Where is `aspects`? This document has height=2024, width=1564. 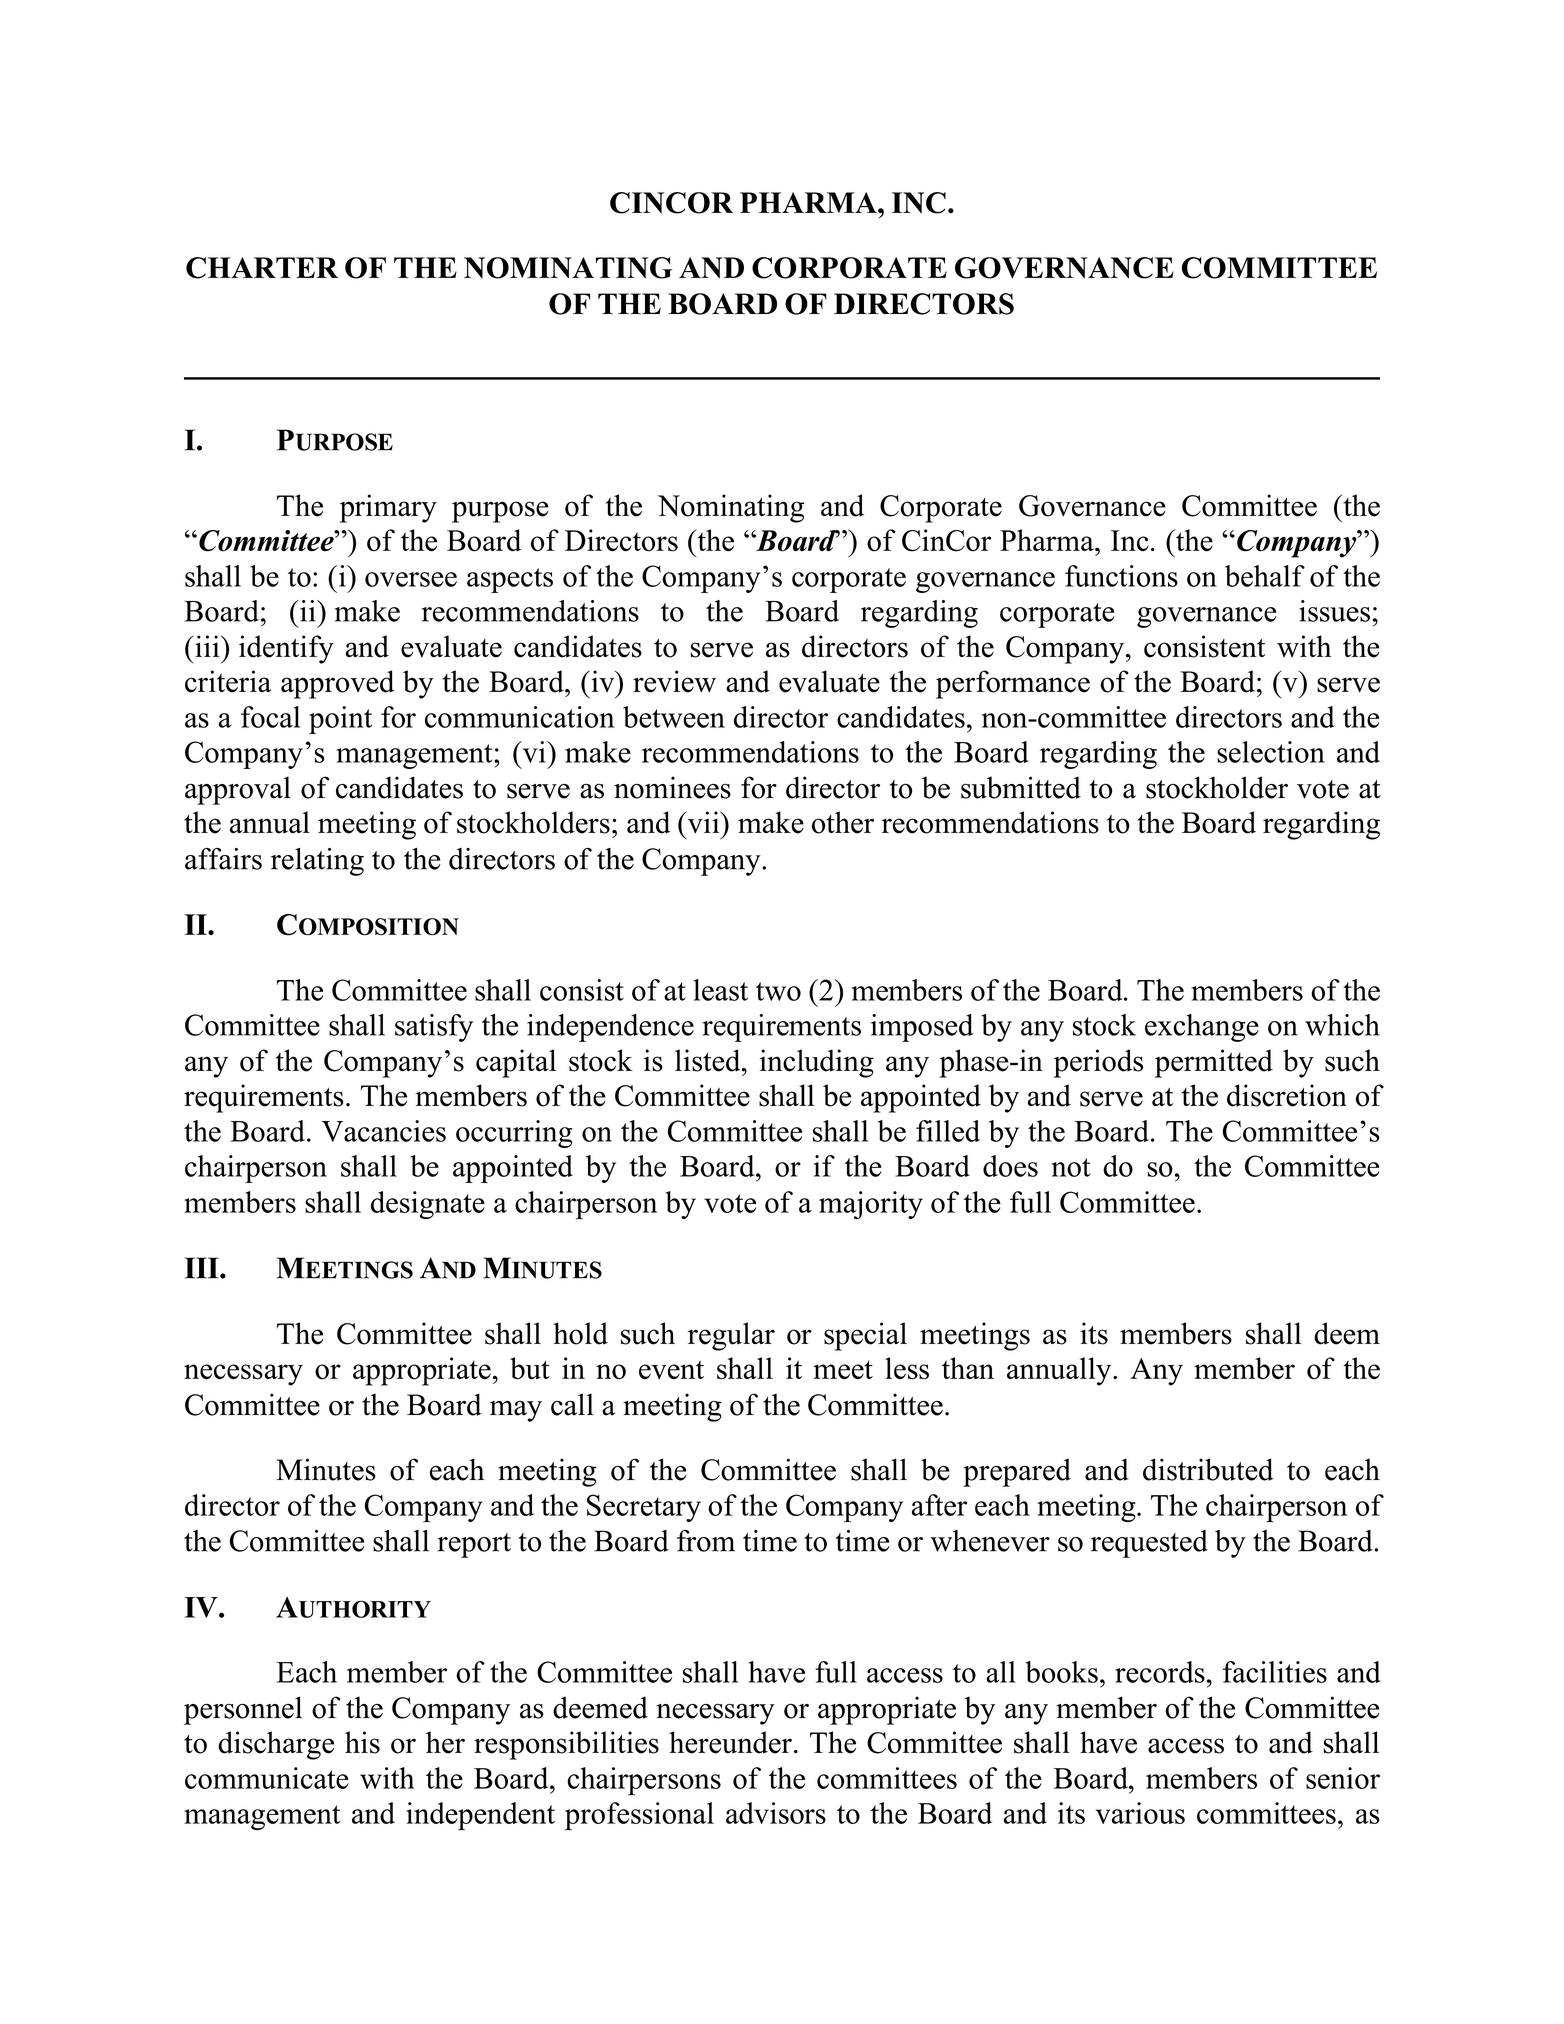
aspects is located at coordinates (510, 580).
